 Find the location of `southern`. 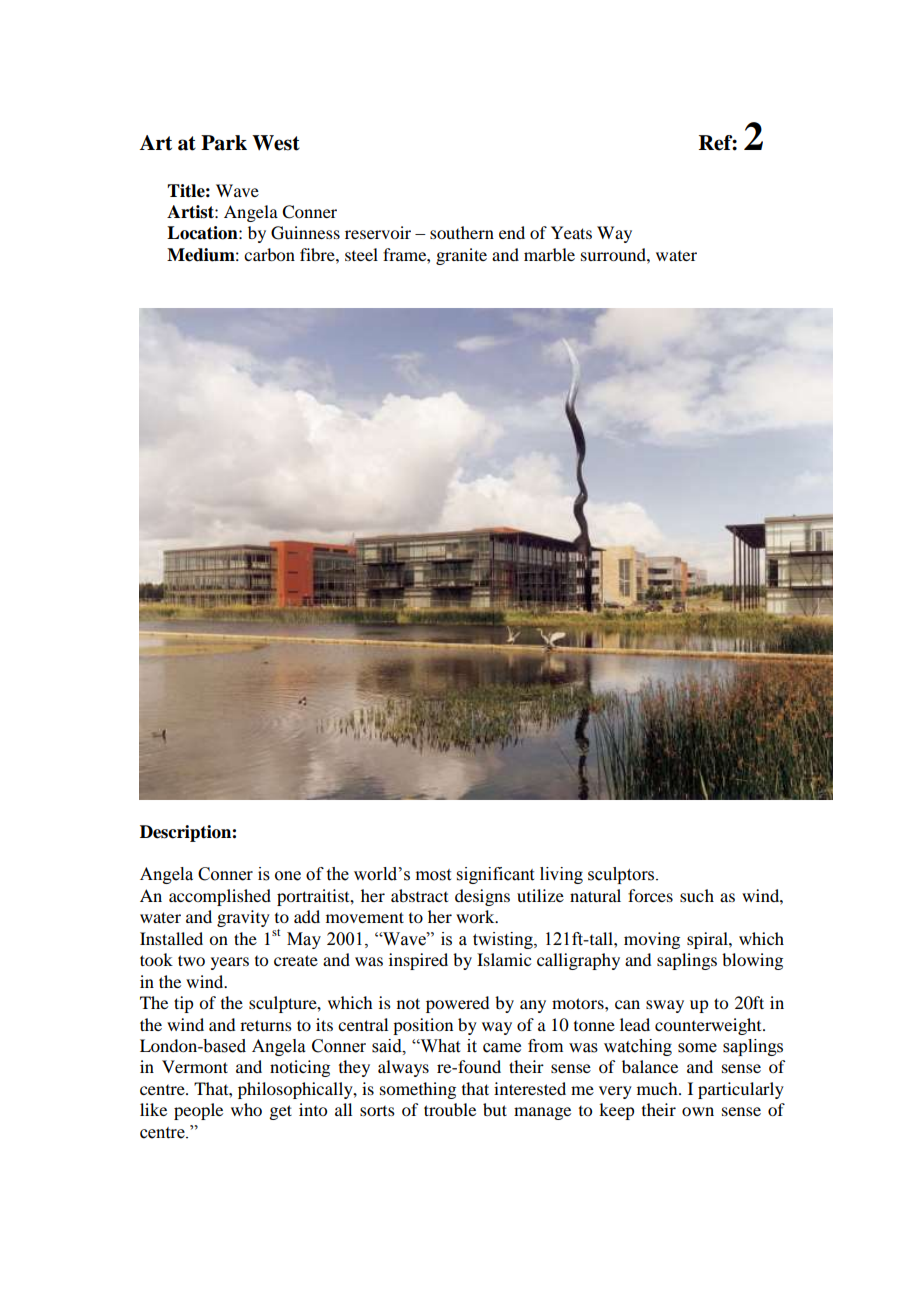

southern is located at coordinates (462, 232).
